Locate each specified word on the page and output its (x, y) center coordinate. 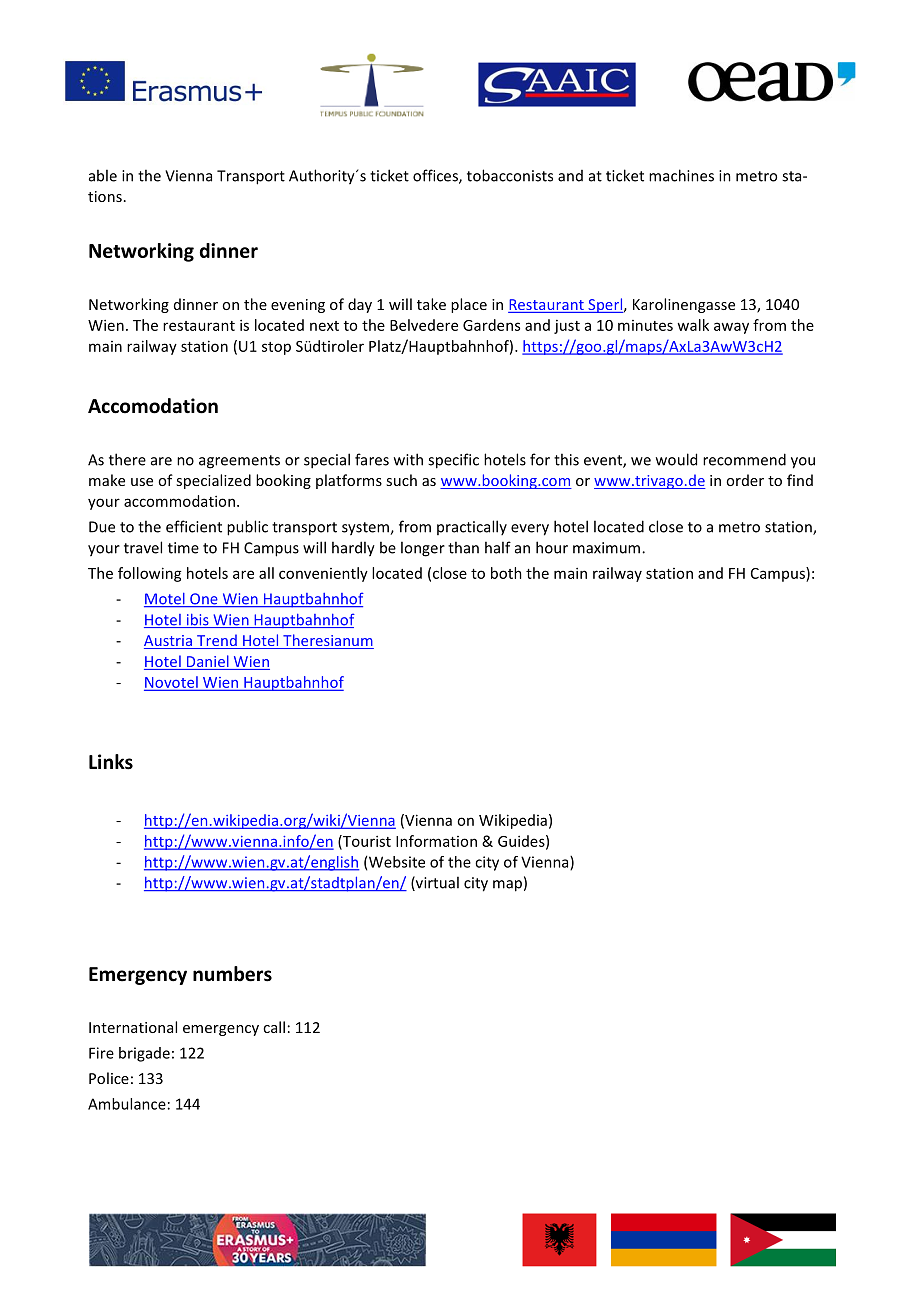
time (183, 548)
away (731, 328)
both (506, 573)
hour (552, 547)
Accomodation (153, 406)
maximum (606, 548)
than (463, 547)
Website (397, 862)
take (431, 304)
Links (111, 762)
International (133, 1027)
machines (681, 175)
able (103, 175)
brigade (144, 1054)
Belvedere (424, 325)
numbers (232, 974)
